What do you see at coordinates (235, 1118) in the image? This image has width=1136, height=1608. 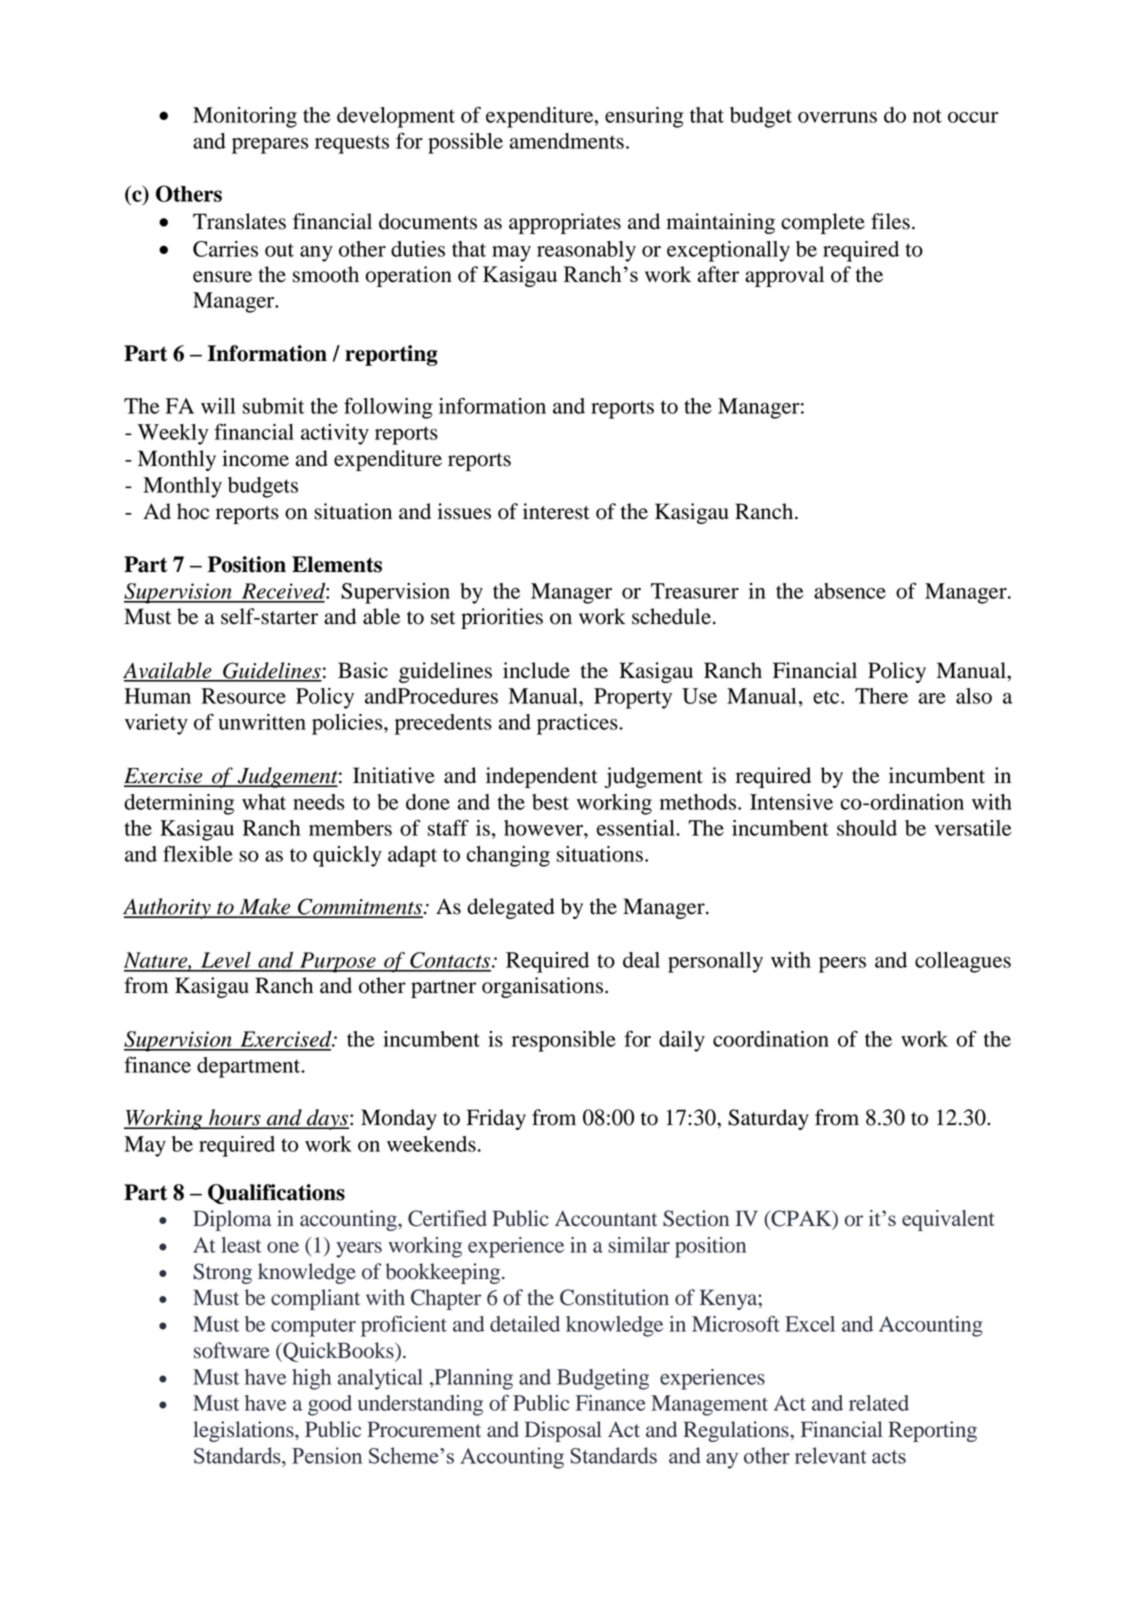 I see `hours` at bounding box center [235, 1118].
